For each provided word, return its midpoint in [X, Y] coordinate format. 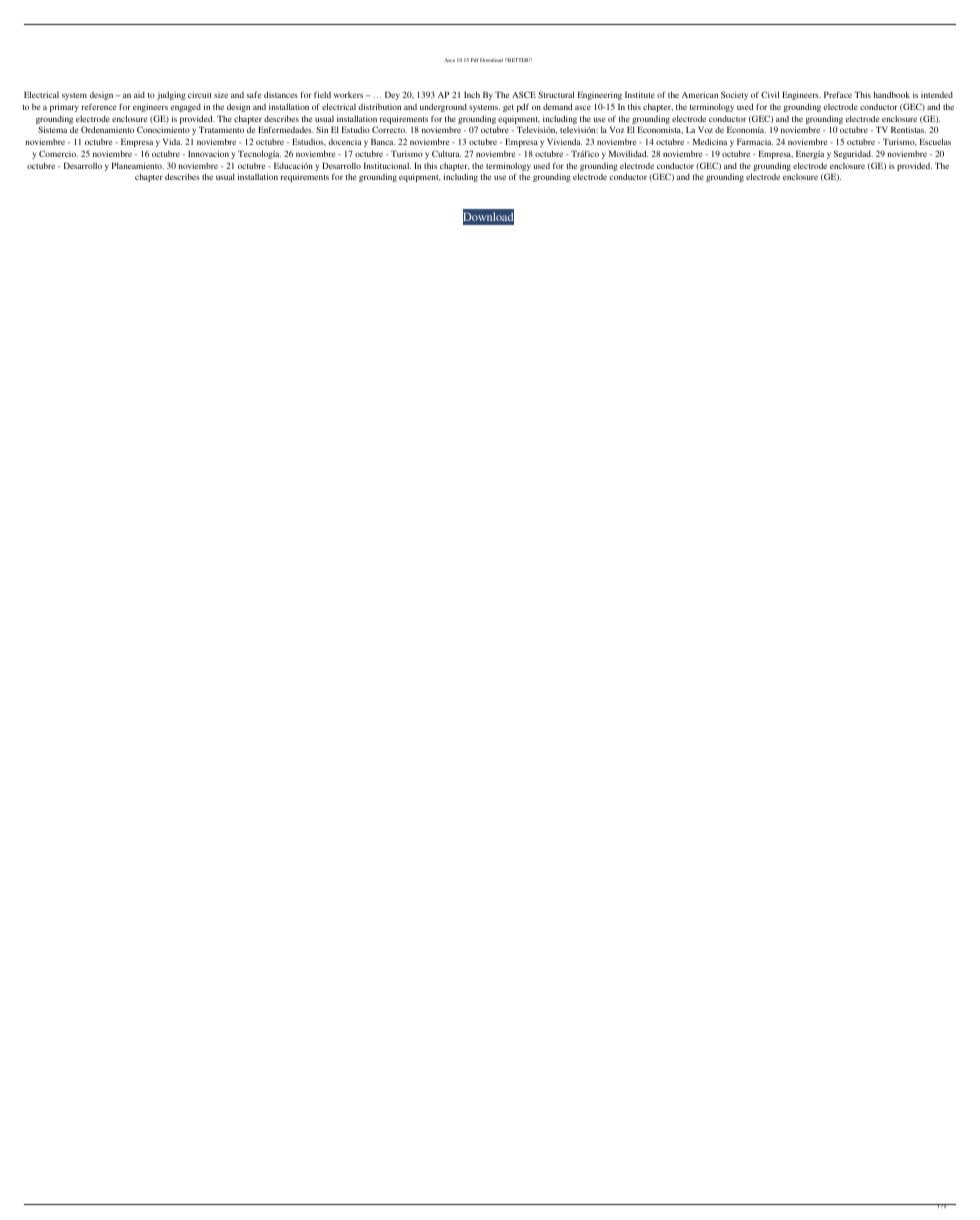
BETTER [518, 60]
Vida [172, 141]
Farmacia [755, 141]
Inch [472, 94]
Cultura [446, 153]
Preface [838, 94]
